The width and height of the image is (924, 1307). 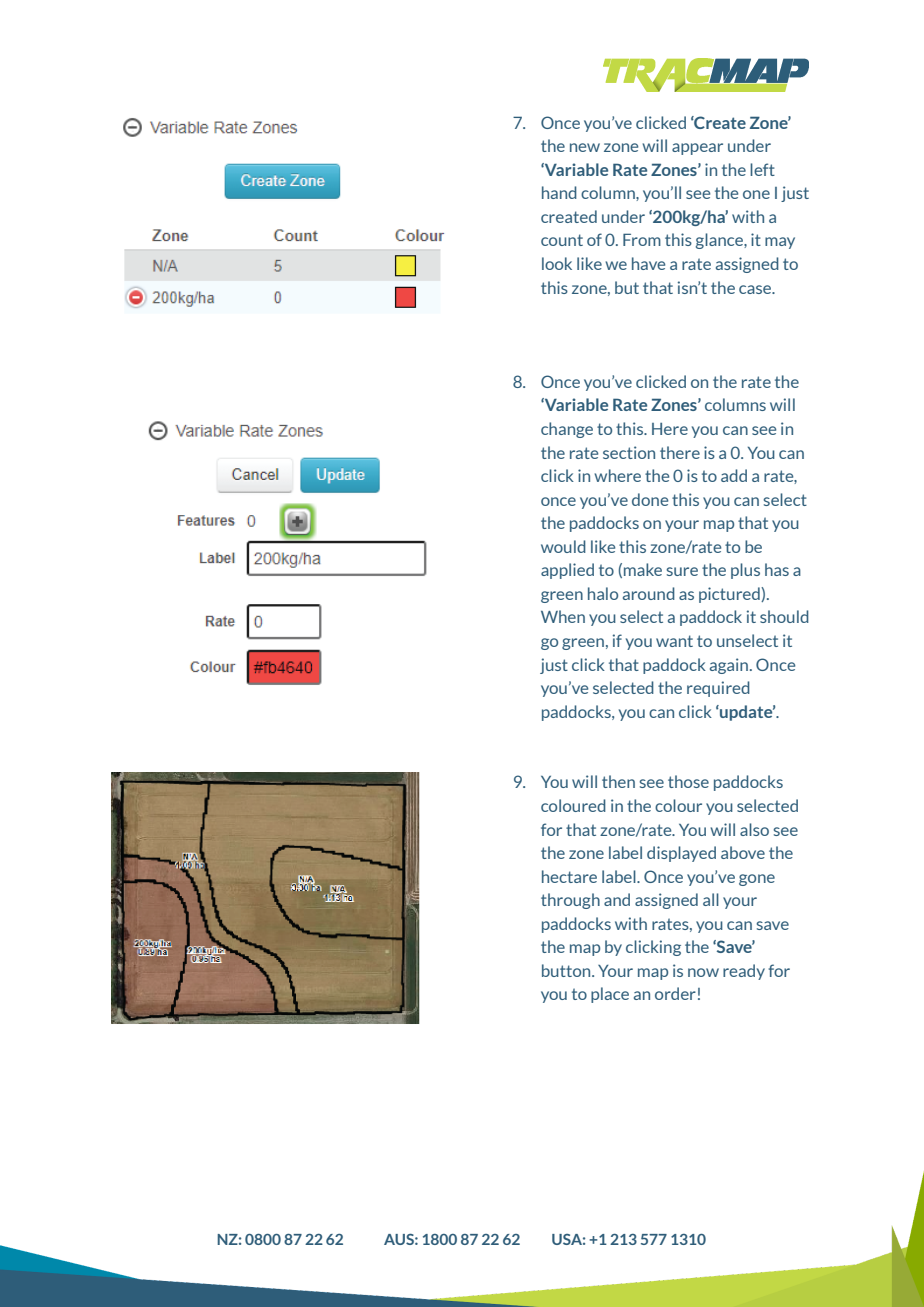 What do you see at coordinates (650, 499) in the image?
I see `done` at bounding box center [650, 499].
